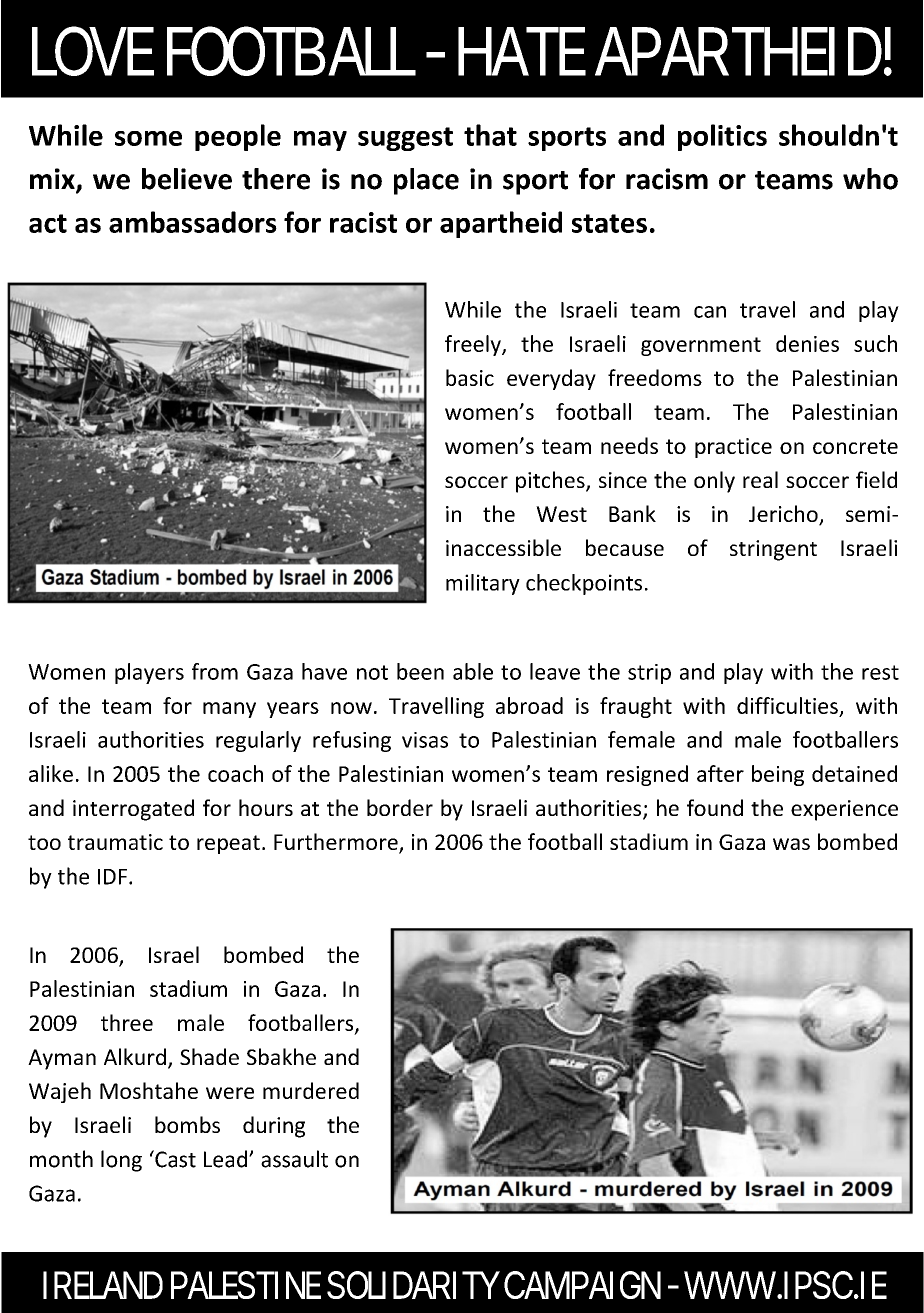  What do you see at coordinates (722, 137) in the image?
I see `politics` at bounding box center [722, 137].
